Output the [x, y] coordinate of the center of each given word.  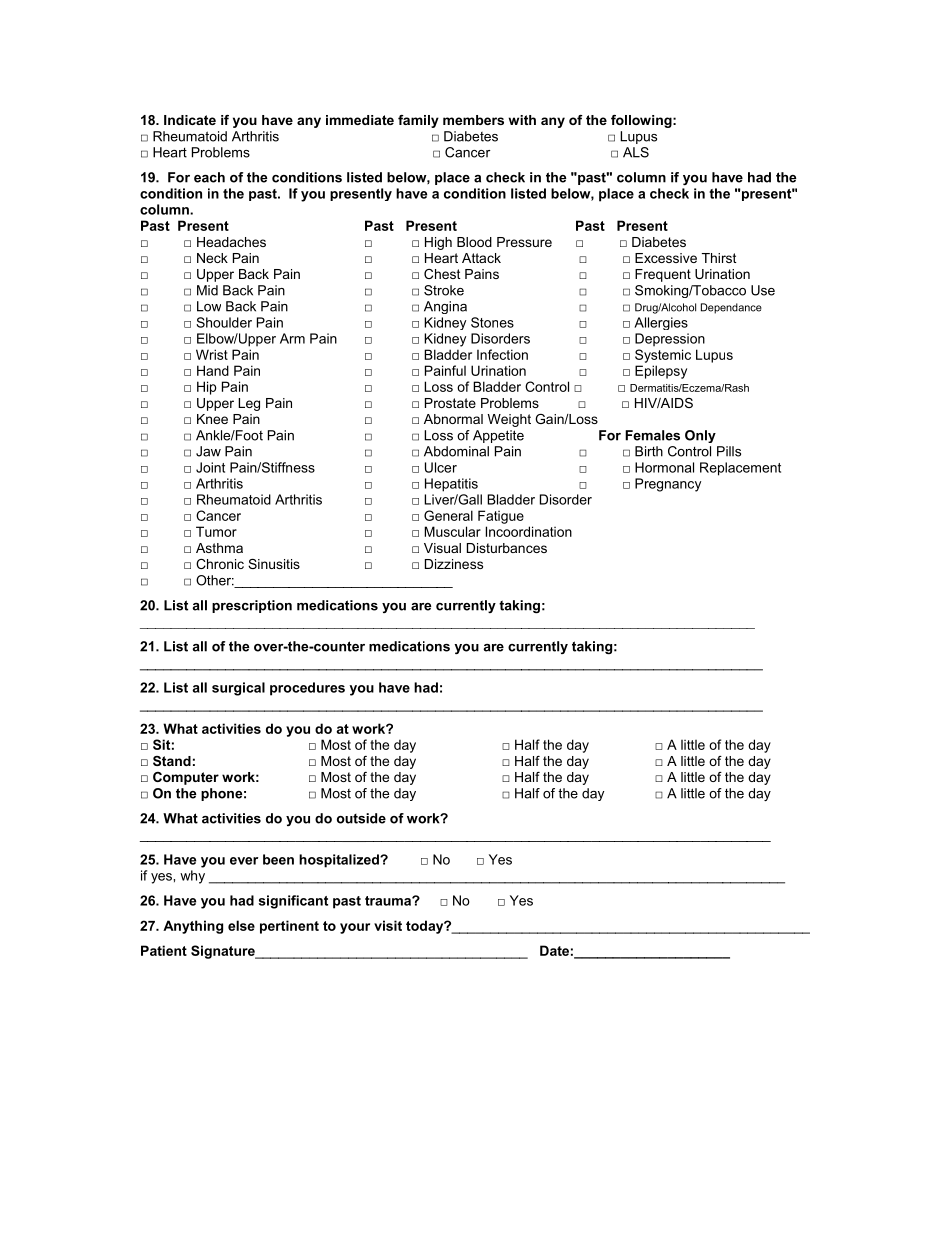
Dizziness [454, 564]
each [209, 177]
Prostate [450, 403]
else [241, 925]
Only [700, 436]
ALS [636, 152]
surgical [238, 689]
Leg [249, 404]
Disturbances [507, 548]
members [473, 120]
